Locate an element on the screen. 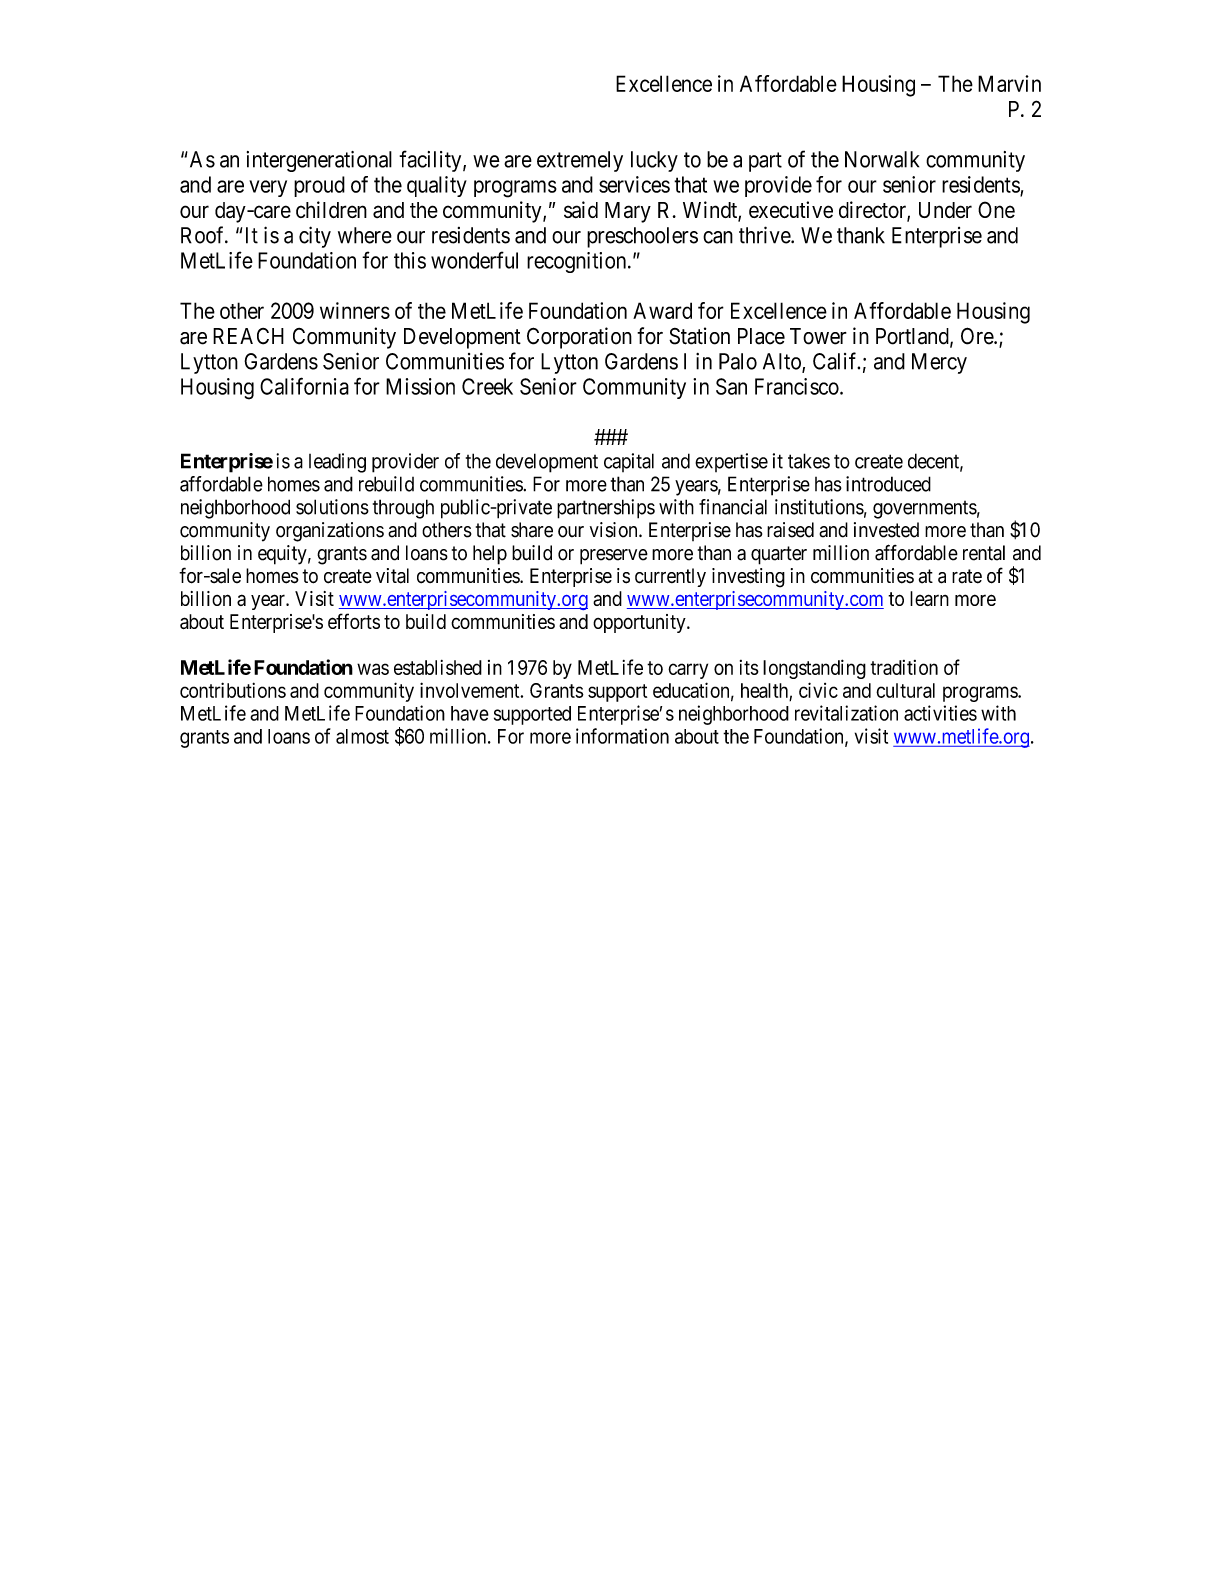 The image size is (1221, 1580). Marvin is located at coordinates (1009, 83).
